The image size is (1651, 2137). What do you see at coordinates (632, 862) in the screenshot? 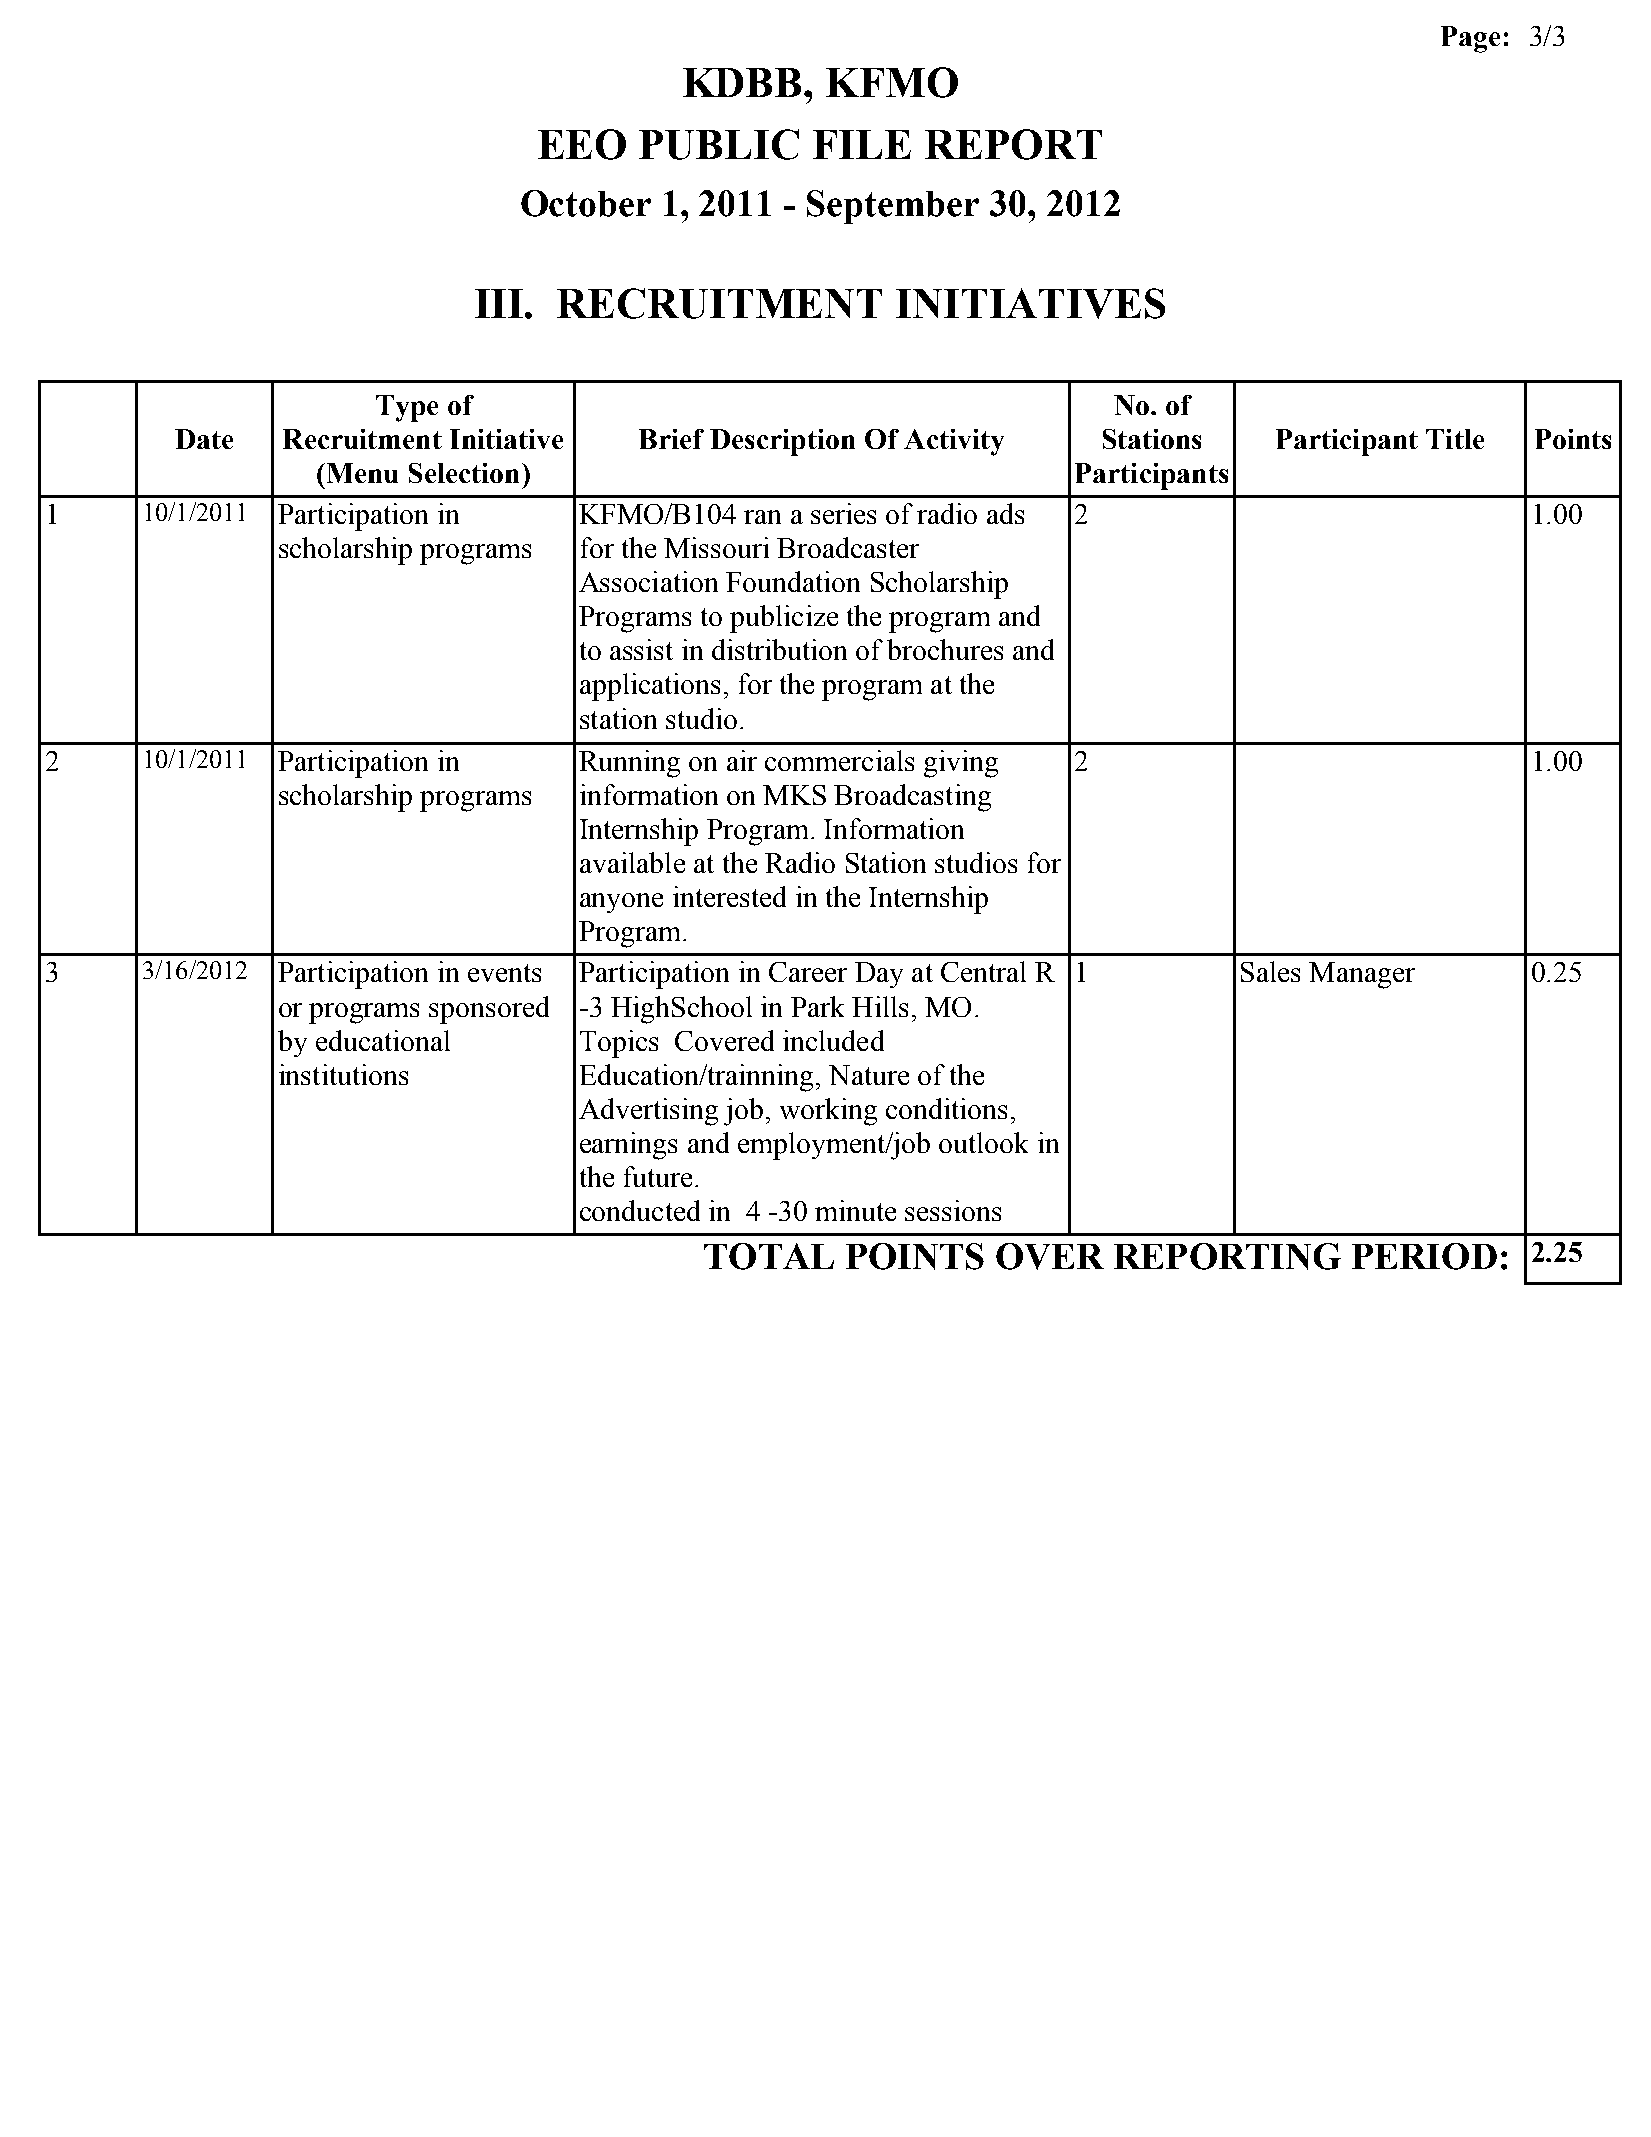
I see `available` at bounding box center [632, 862].
